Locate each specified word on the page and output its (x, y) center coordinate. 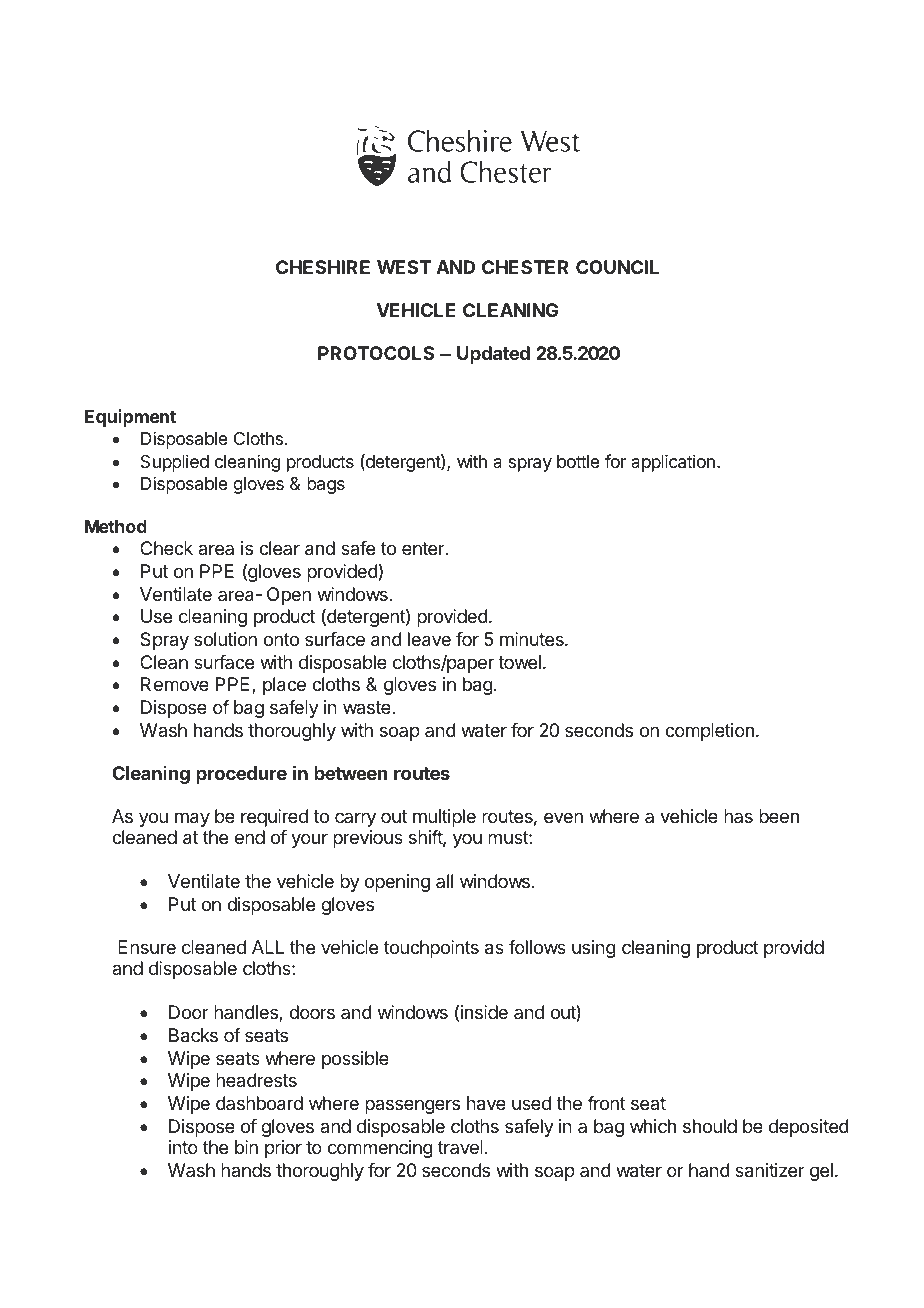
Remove (175, 684)
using (594, 949)
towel (519, 662)
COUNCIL (617, 267)
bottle (578, 461)
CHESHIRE (323, 267)
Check (166, 548)
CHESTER (525, 267)
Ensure (147, 947)
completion (709, 732)
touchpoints (431, 949)
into (183, 1147)
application (673, 463)
